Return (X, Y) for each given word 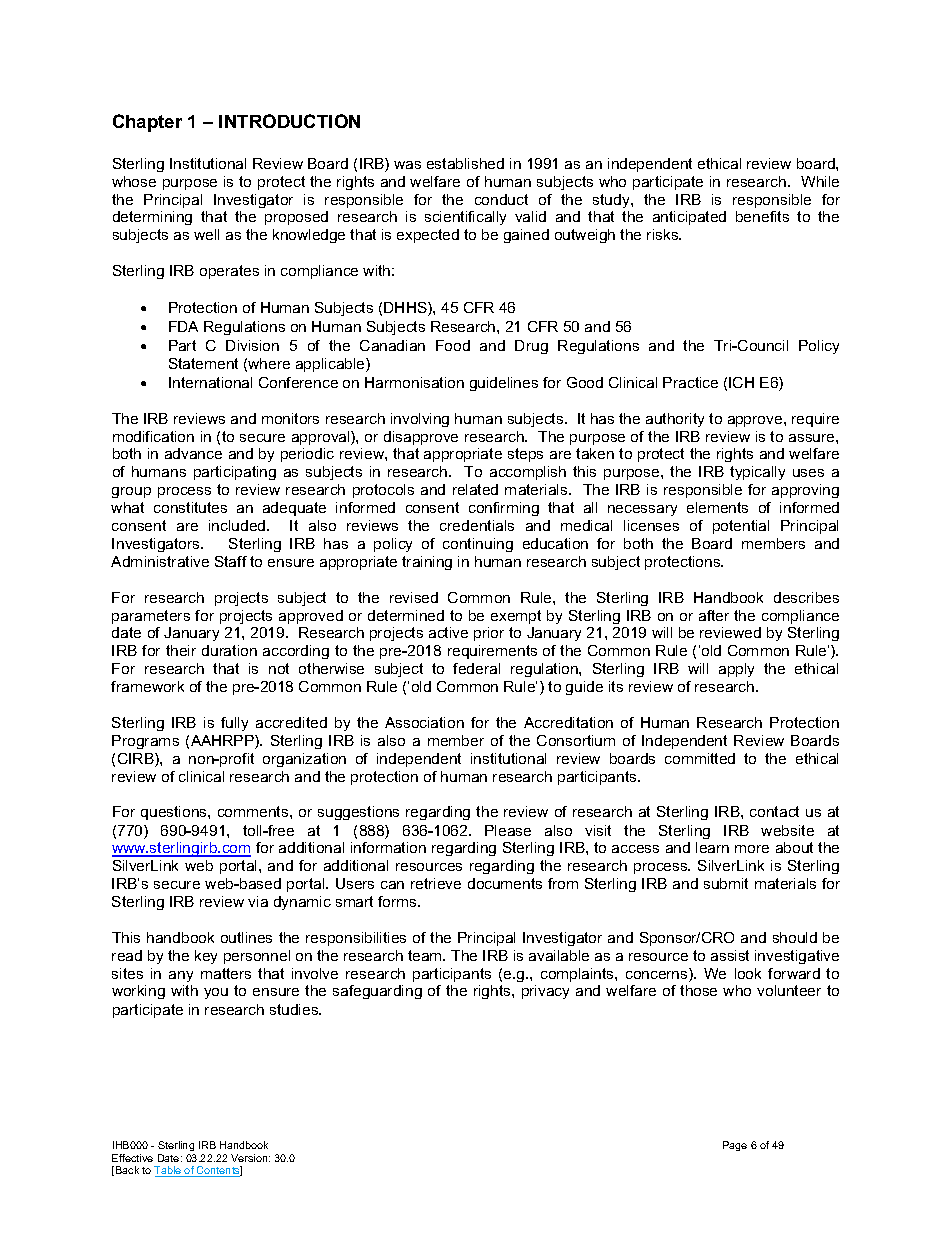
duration (229, 650)
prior (489, 634)
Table (169, 1171)
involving (420, 420)
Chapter (147, 123)
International (210, 382)
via (258, 901)
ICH (741, 382)
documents (505, 883)
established (465, 163)
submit (726, 883)
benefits (762, 216)
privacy (545, 992)
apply (736, 670)
